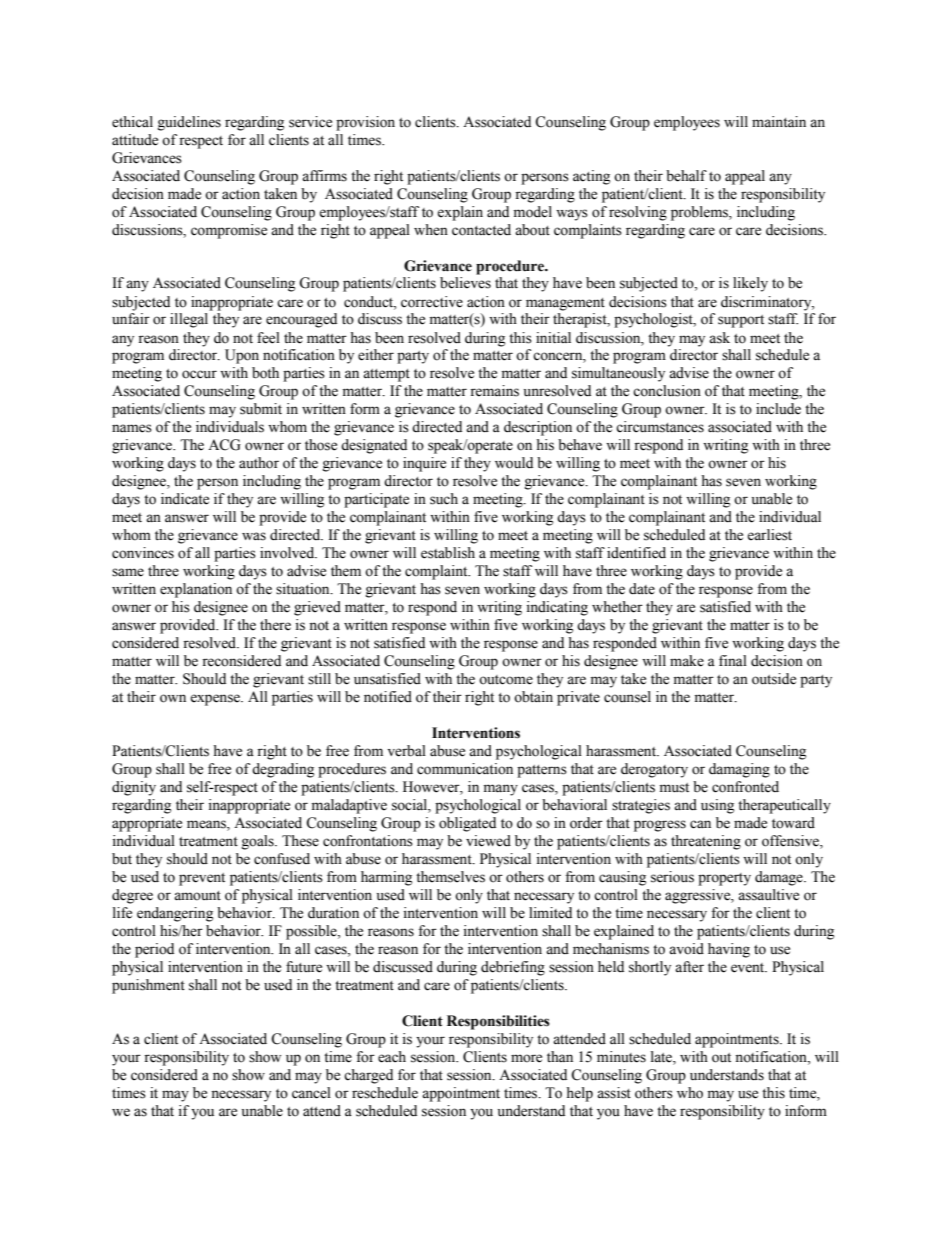 This screenshot has height=1233, width=952. Describe the element at coordinates (686, 176) in the screenshot. I see `behalf` at that location.
